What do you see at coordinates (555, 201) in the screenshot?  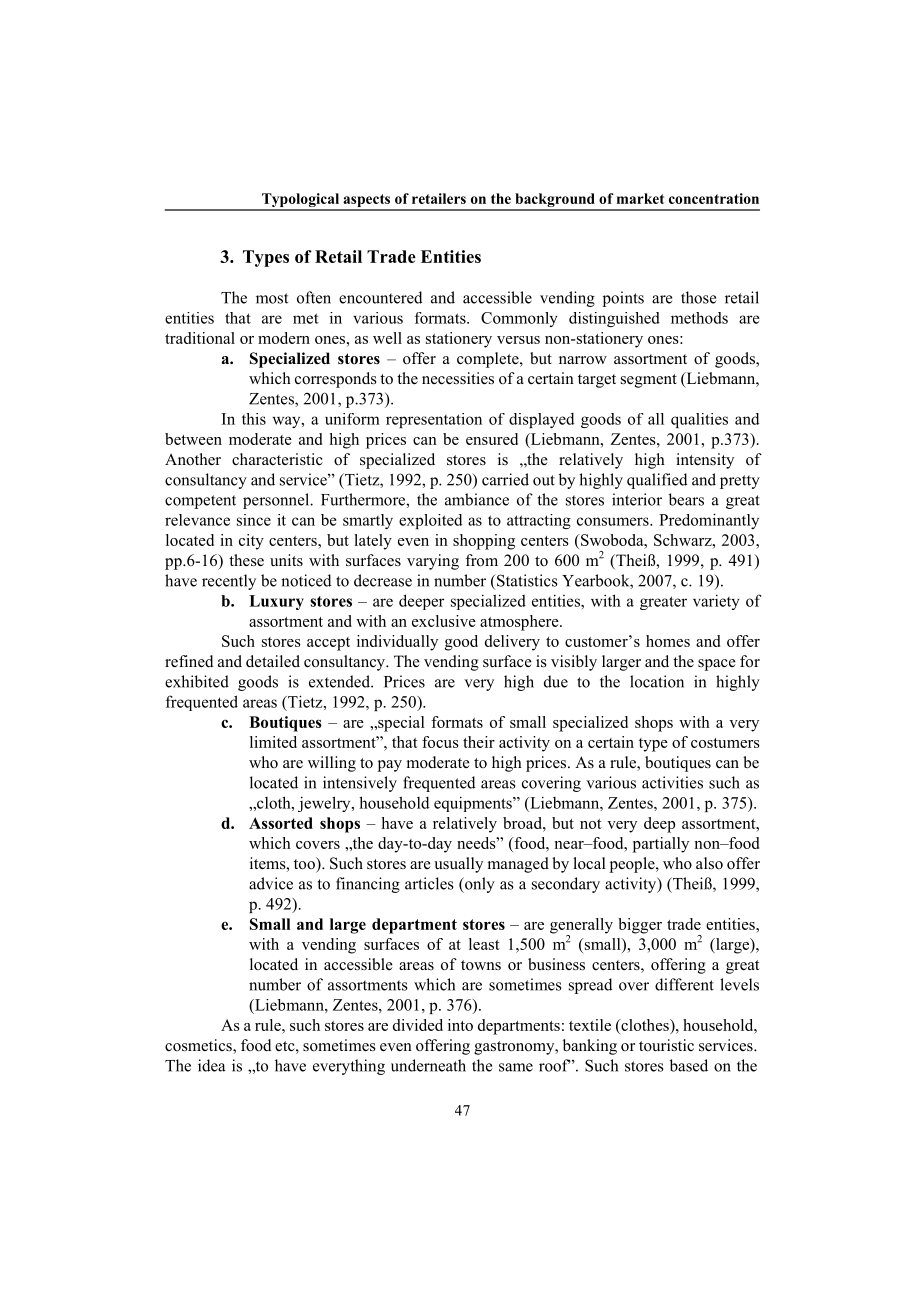 I see `background` at bounding box center [555, 201].
